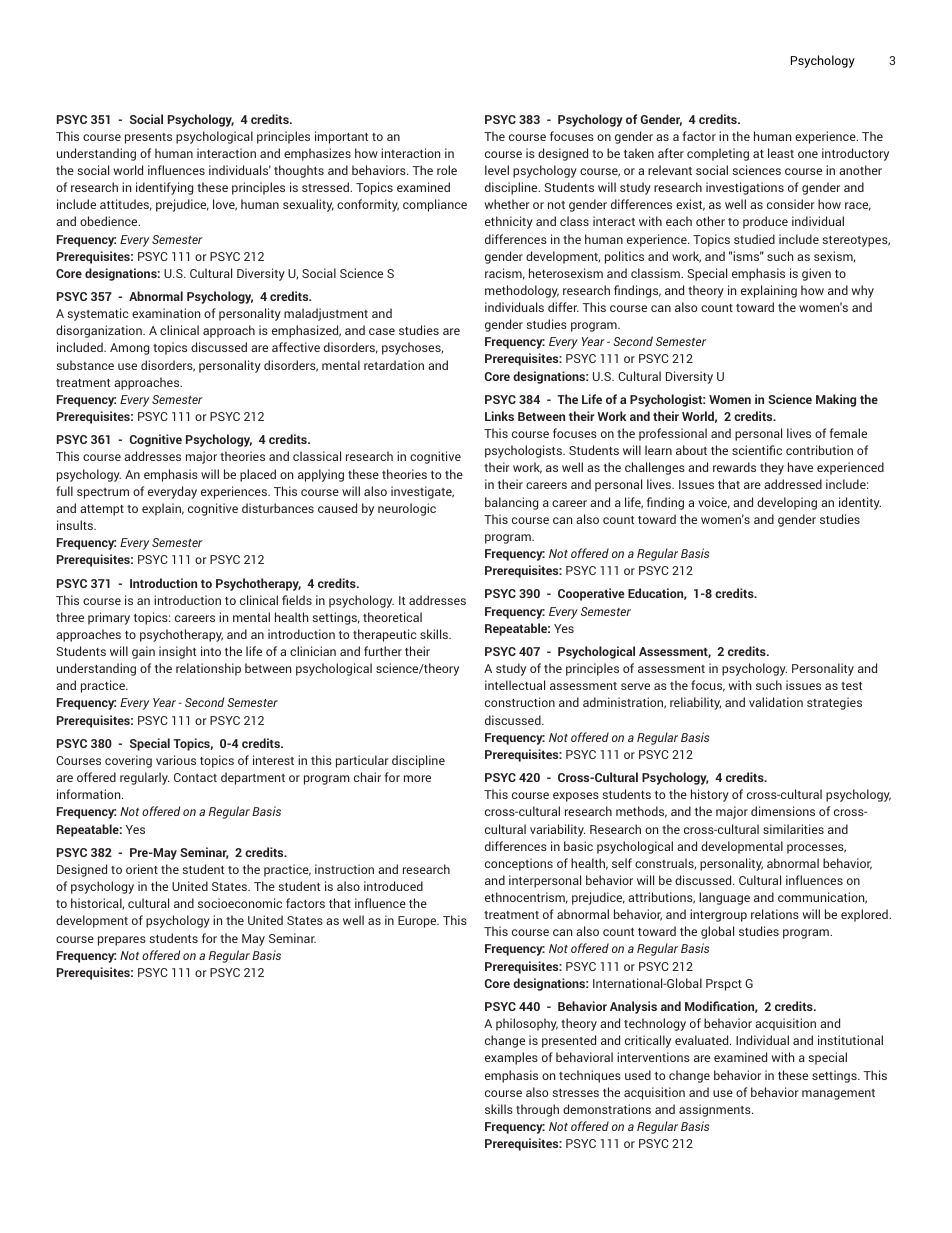  What do you see at coordinates (392, 617) in the screenshot?
I see `theoretical` at bounding box center [392, 617].
